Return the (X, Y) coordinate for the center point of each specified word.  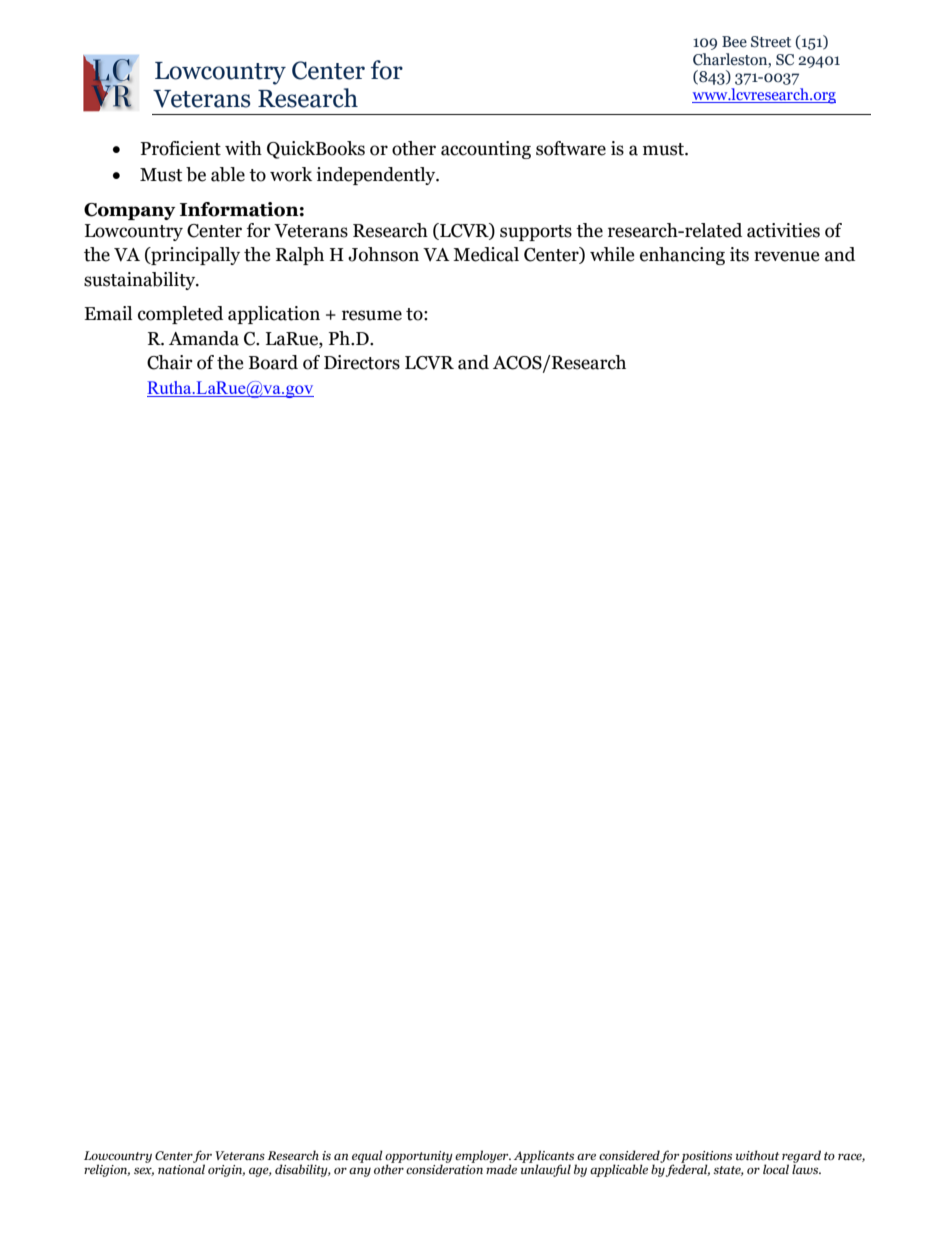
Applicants (545, 1157)
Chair (170, 362)
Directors (362, 362)
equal (367, 1156)
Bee (734, 42)
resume (372, 315)
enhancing (682, 256)
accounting (486, 150)
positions (706, 1158)
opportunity (419, 1158)
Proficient (181, 148)
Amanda (204, 338)
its (739, 254)
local (776, 1169)
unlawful (546, 1169)
